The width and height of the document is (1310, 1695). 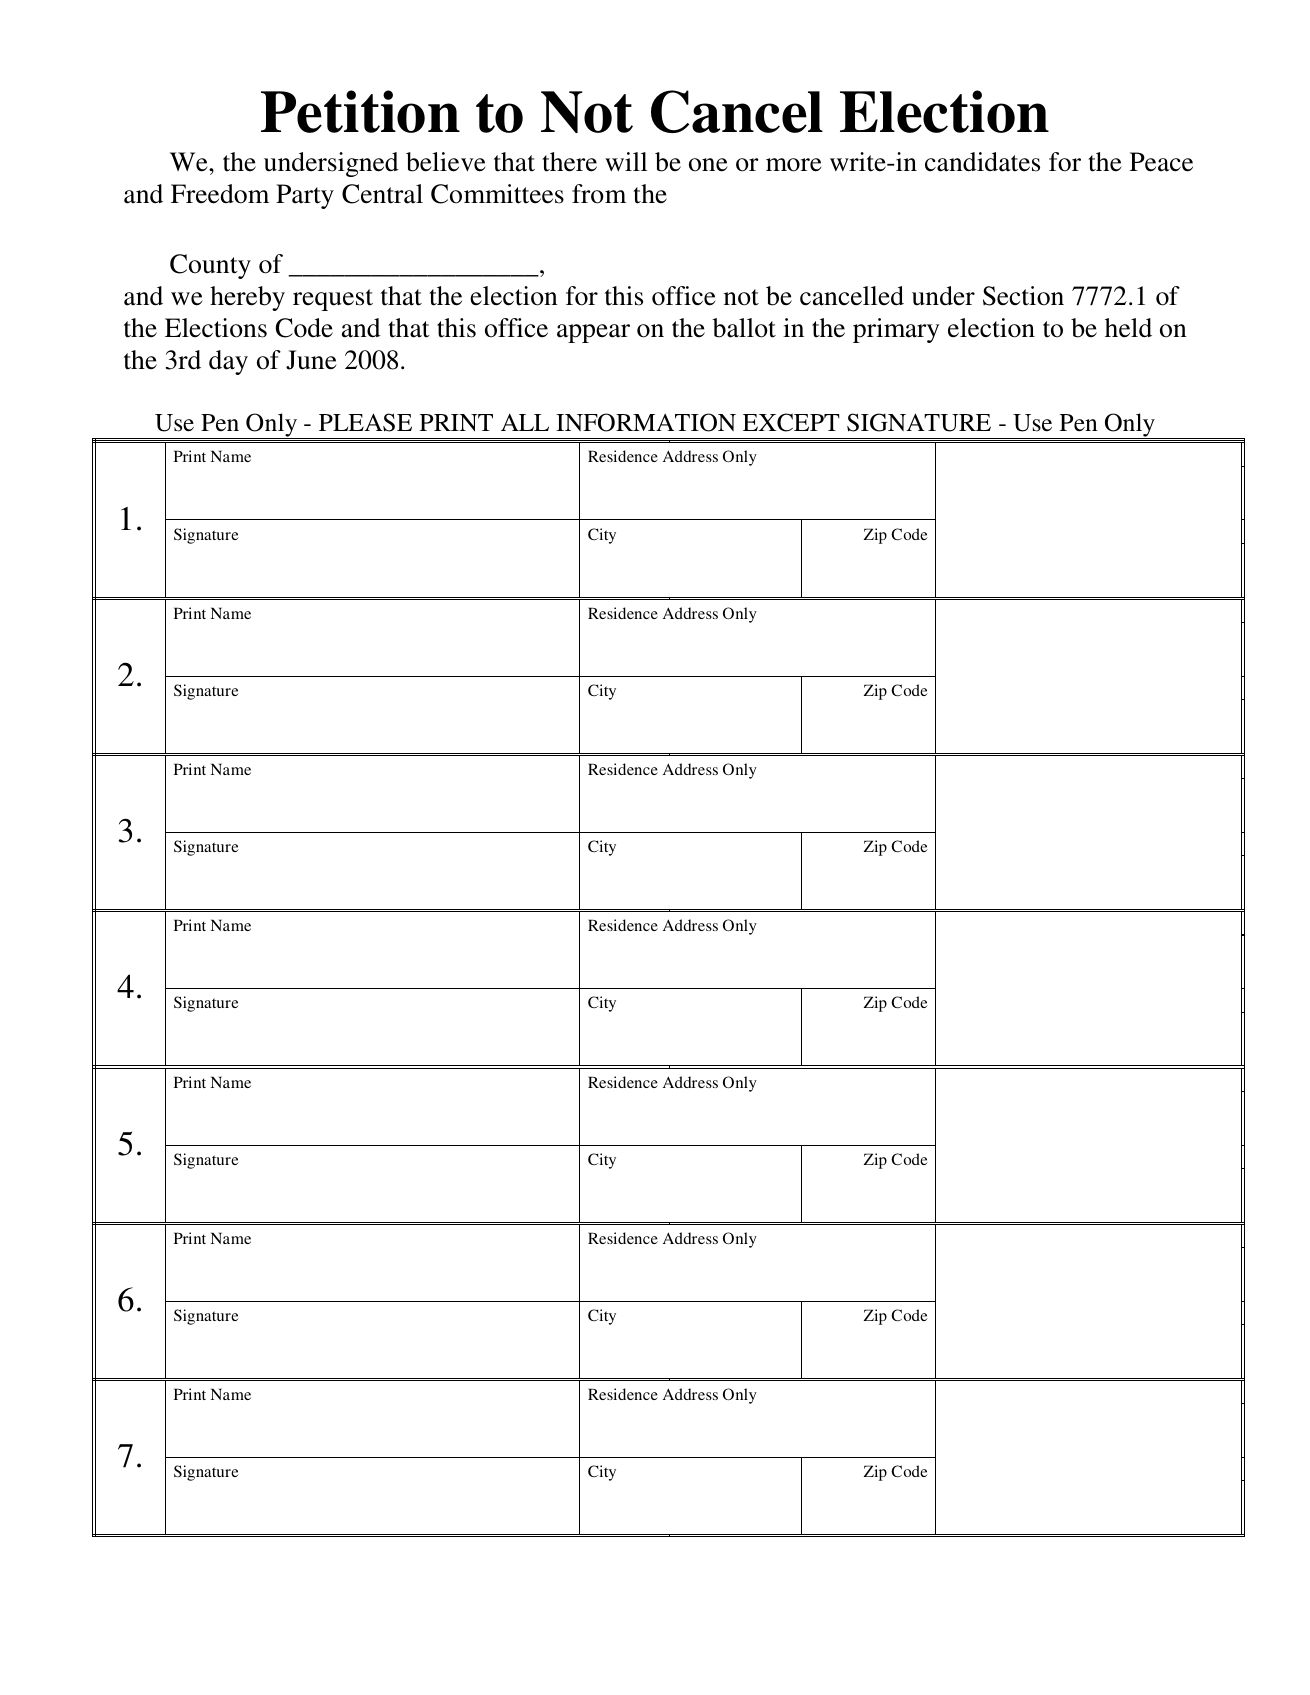 I want to click on Section, so click(x=1023, y=296).
